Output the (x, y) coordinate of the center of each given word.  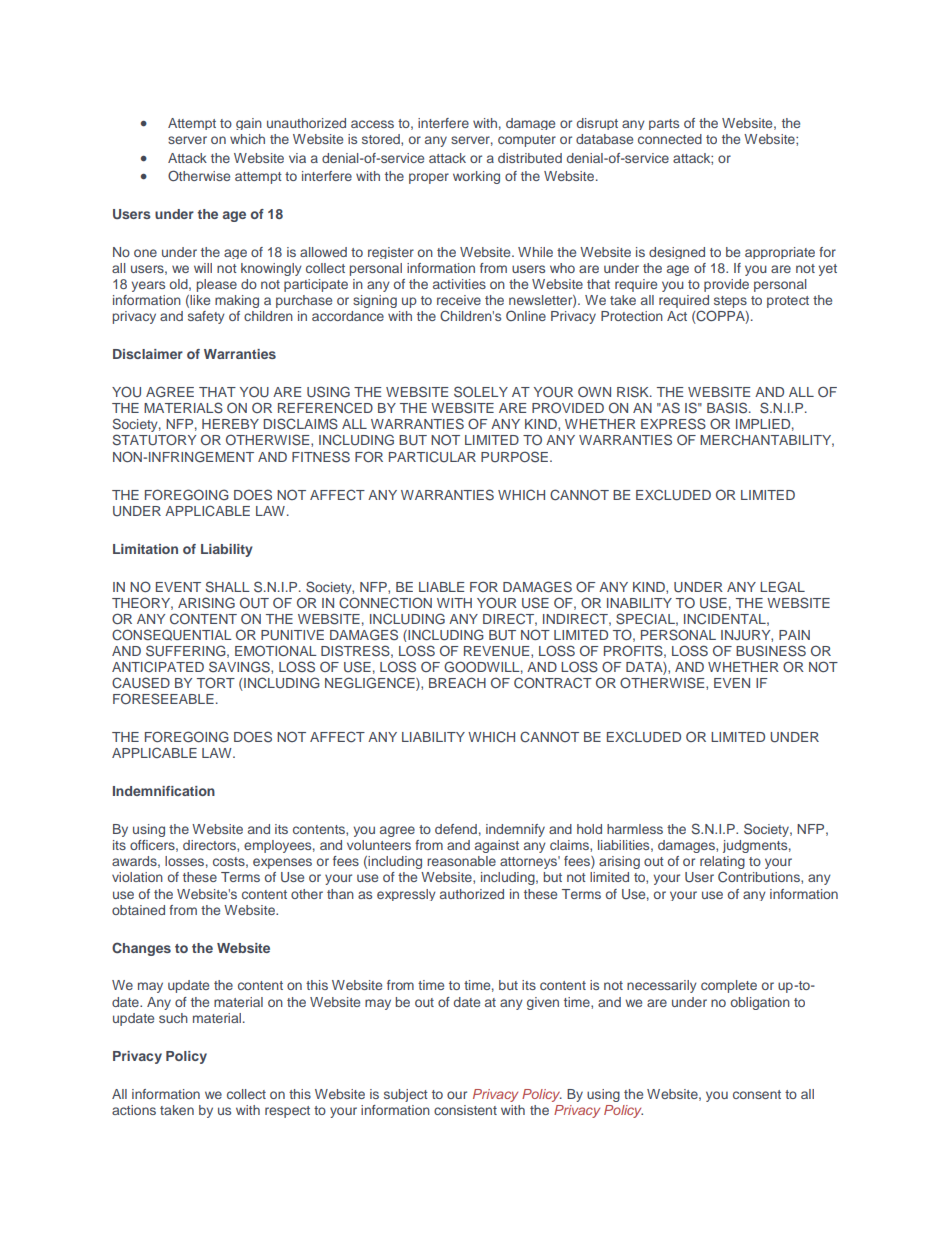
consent (757, 1094)
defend (456, 829)
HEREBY (230, 424)
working (476, 177)
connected (670, 139)
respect (287, 1112)
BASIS (728, 408)
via (297, 158)
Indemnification (164, 791)
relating (722, 864)
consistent (465, 1110)
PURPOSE (514, 457)
